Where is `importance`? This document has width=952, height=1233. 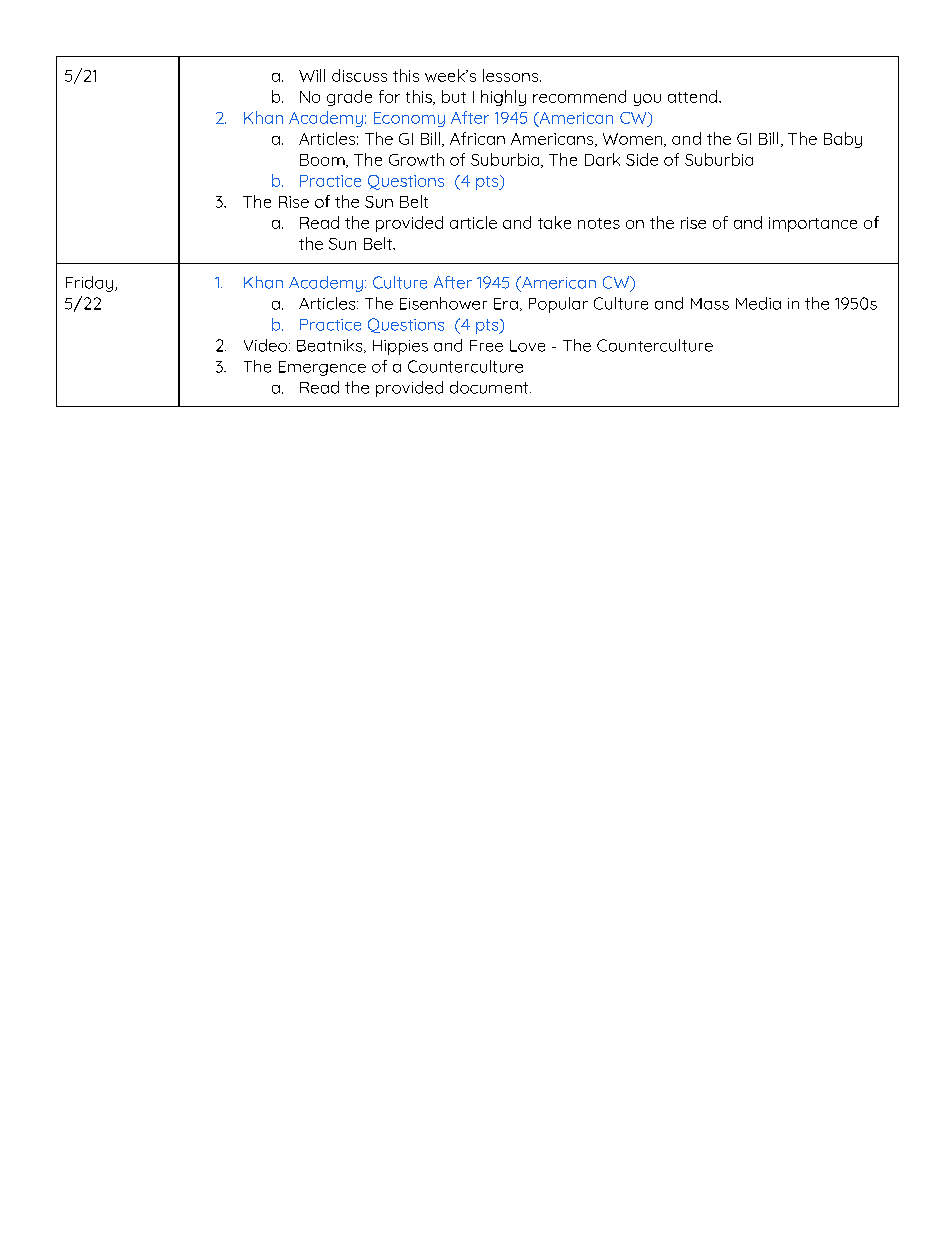
importance is located at coordinates (813, 224).
